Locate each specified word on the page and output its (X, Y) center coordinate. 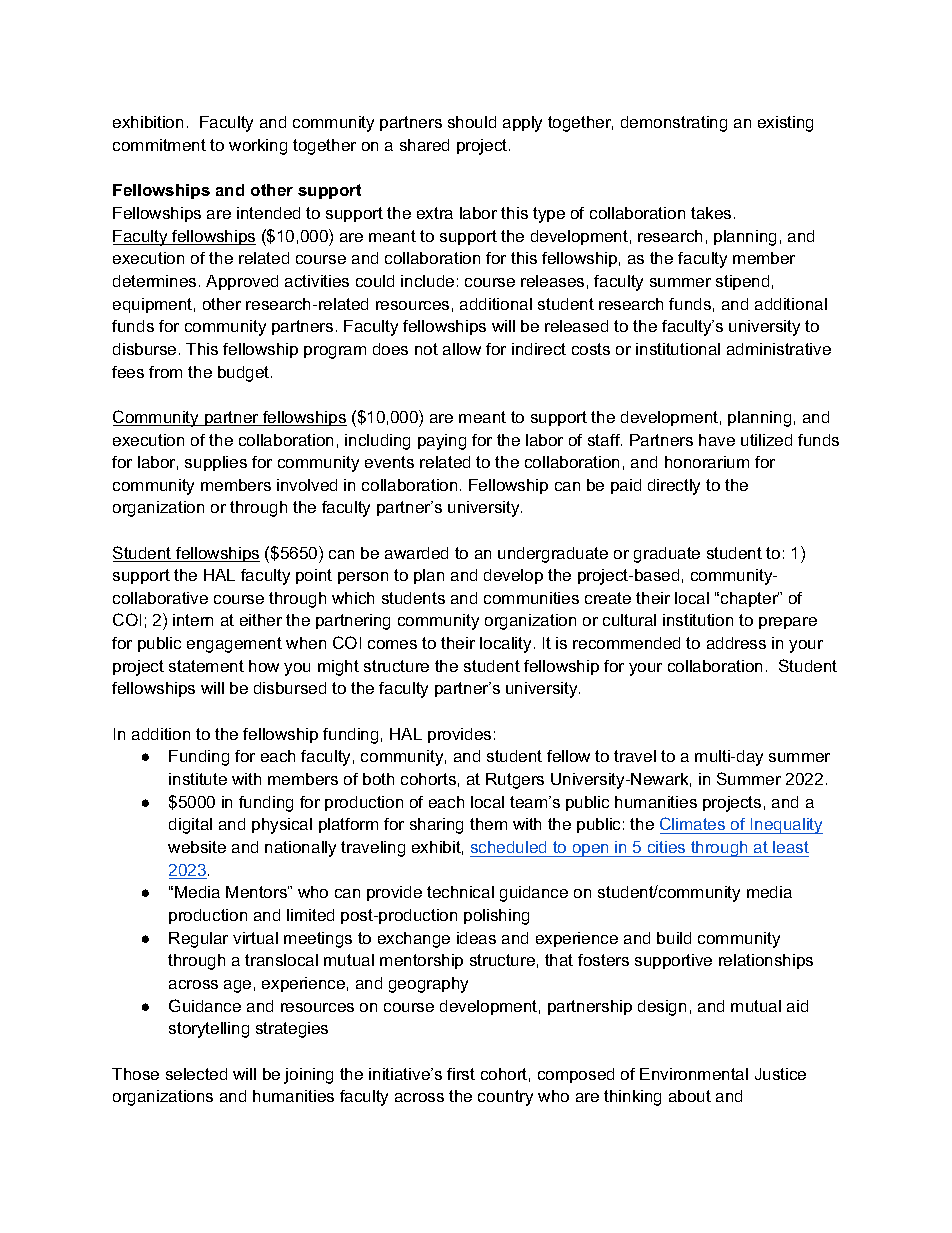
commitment (159, 145)
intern (193, 620)
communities (531, 598)
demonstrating (674, 124)
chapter (750, 599)
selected (196, 1074)
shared (424, 145)
